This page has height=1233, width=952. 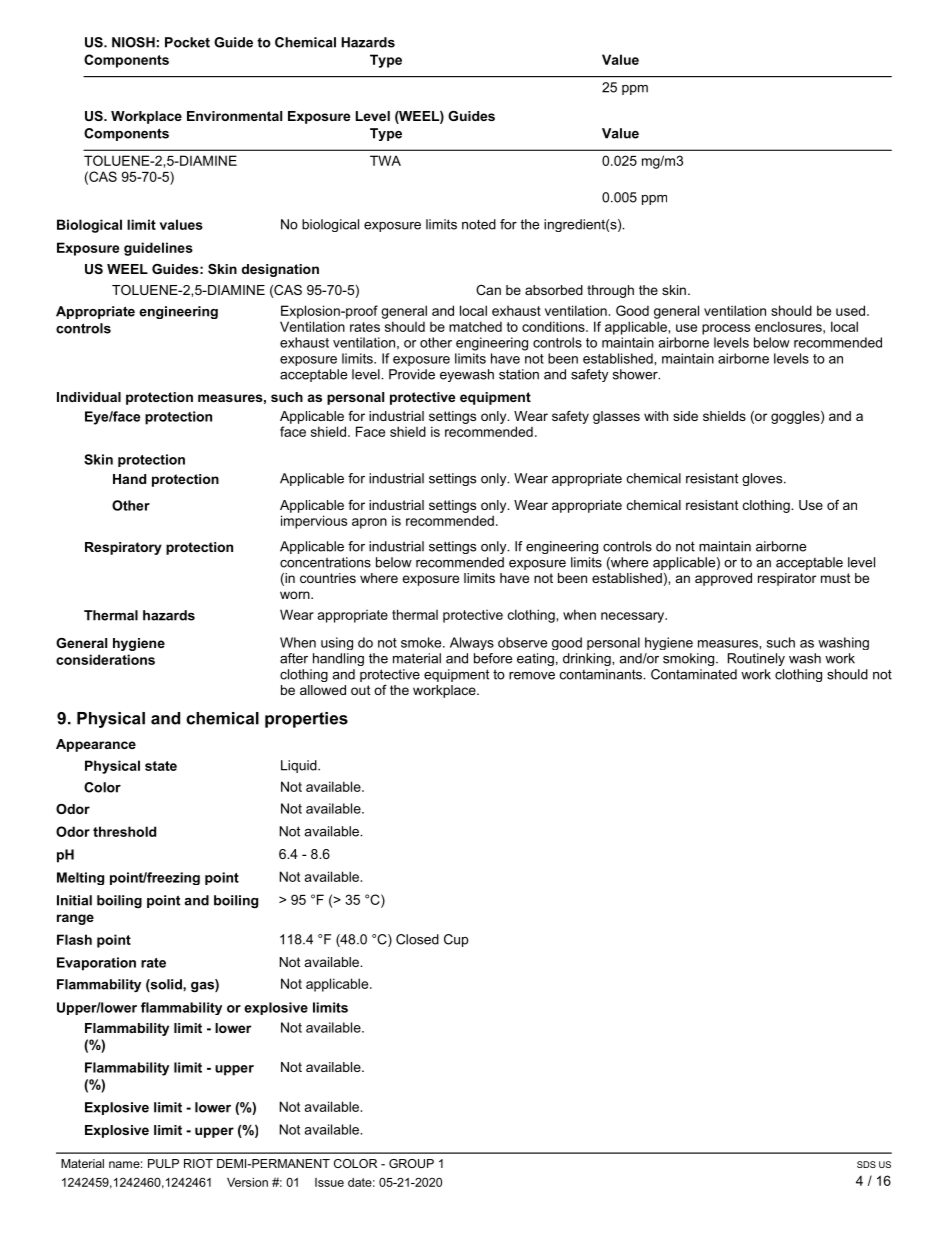 I want to click on after, so click(x=294, y=658).
